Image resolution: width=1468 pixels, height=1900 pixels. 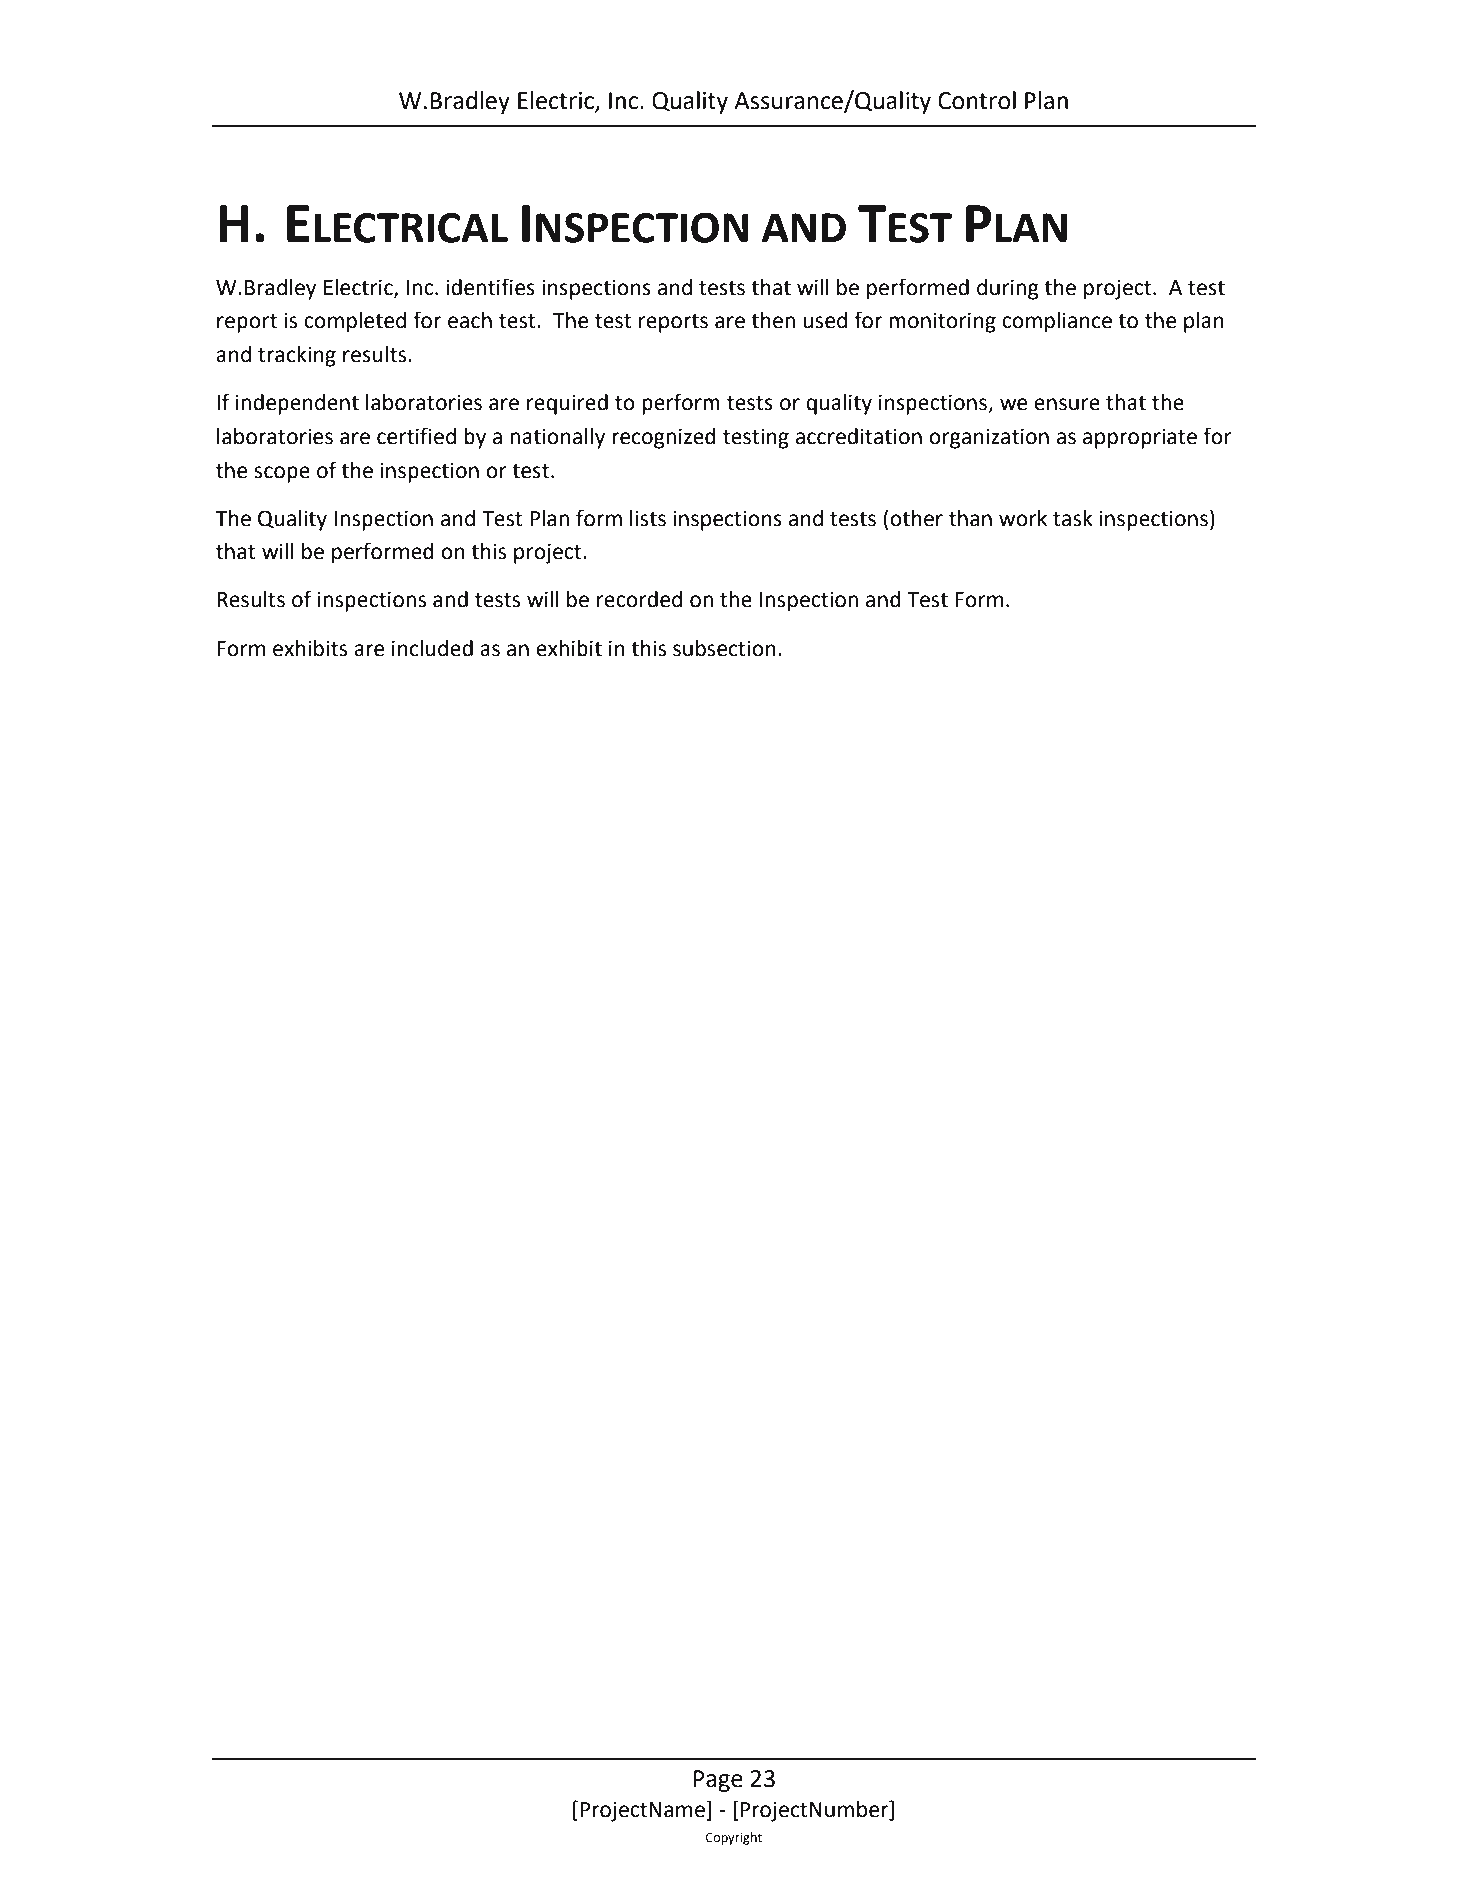 What do you see at coordinates (1073, 518) in the screenshot?
I see `task` at bounding box center [1073, 518].
